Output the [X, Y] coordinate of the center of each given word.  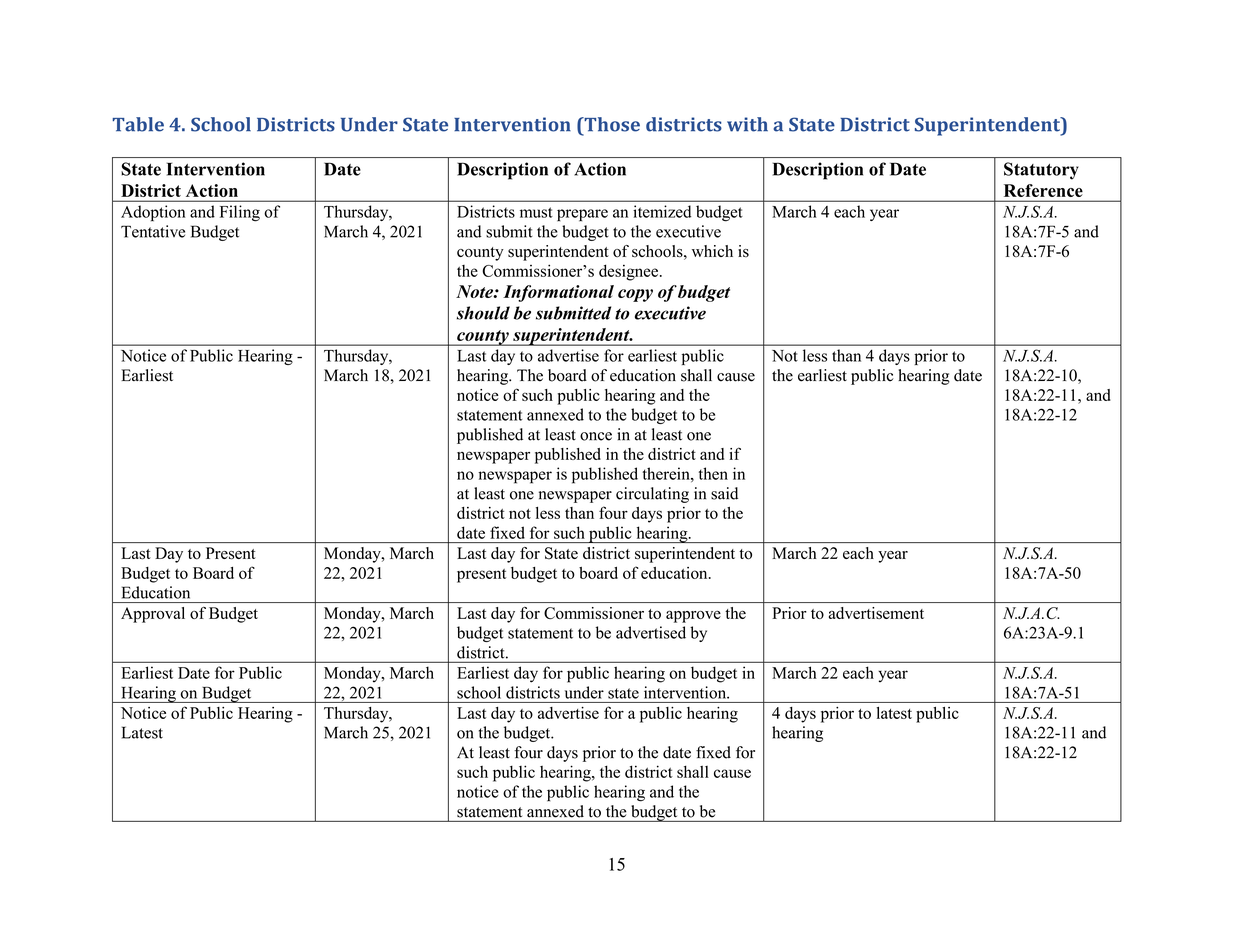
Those [611, 124]
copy [635, 295]
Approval [153, 615]
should [483, 313]
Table [138, 124]
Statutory [1041, 171]
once [596, 436]
